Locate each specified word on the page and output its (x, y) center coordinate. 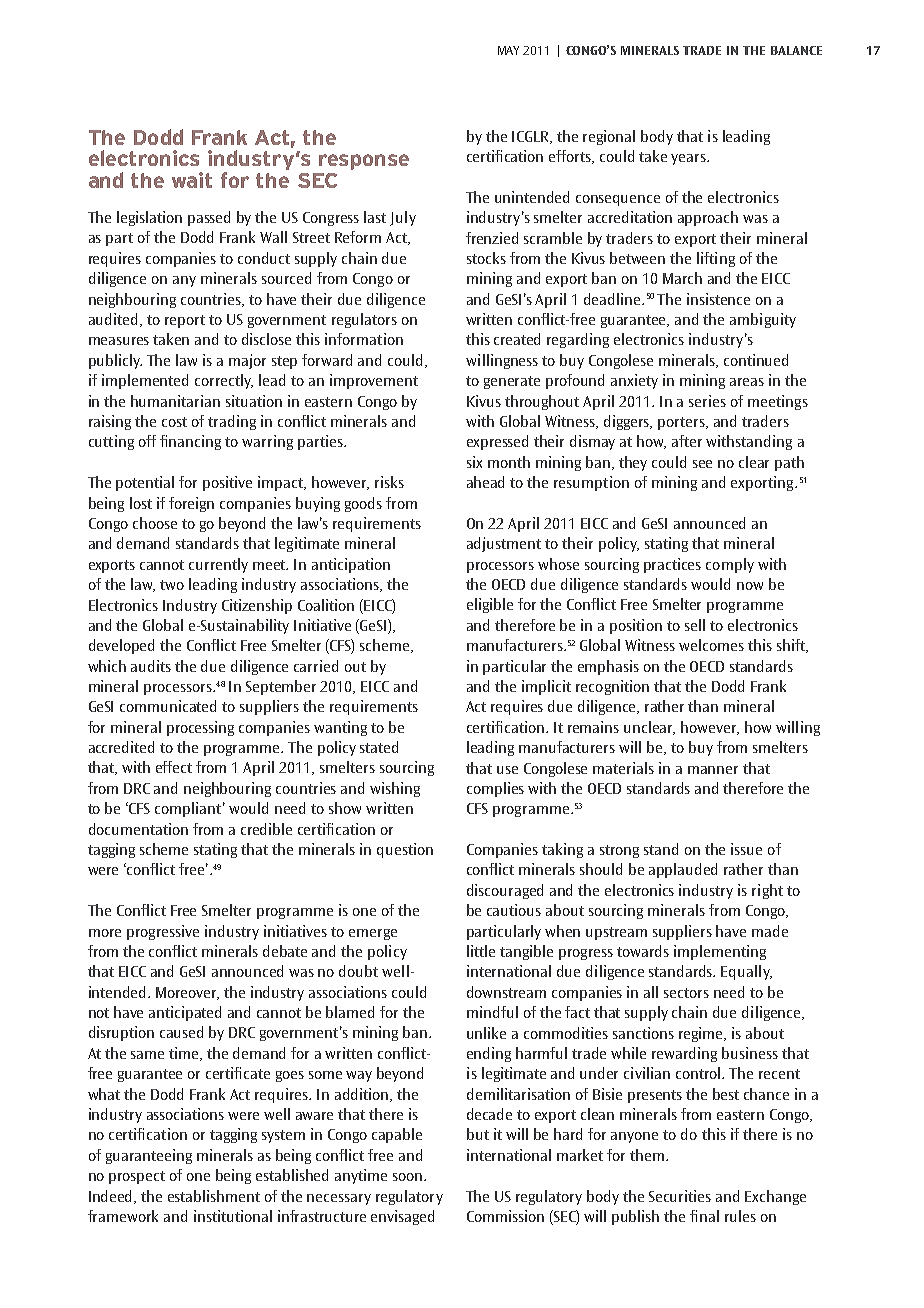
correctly (224, 381)
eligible (490, 605)
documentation (138, 829)
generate (512, 382)
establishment (214, 1196)
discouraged (505, 891)
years (689, 159)
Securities (680, 1196)
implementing (720, 952)
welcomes (711, 645)
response (364, 162)
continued (756, 360)
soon (409, 1177)
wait (192, 180)
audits (151, 666)
